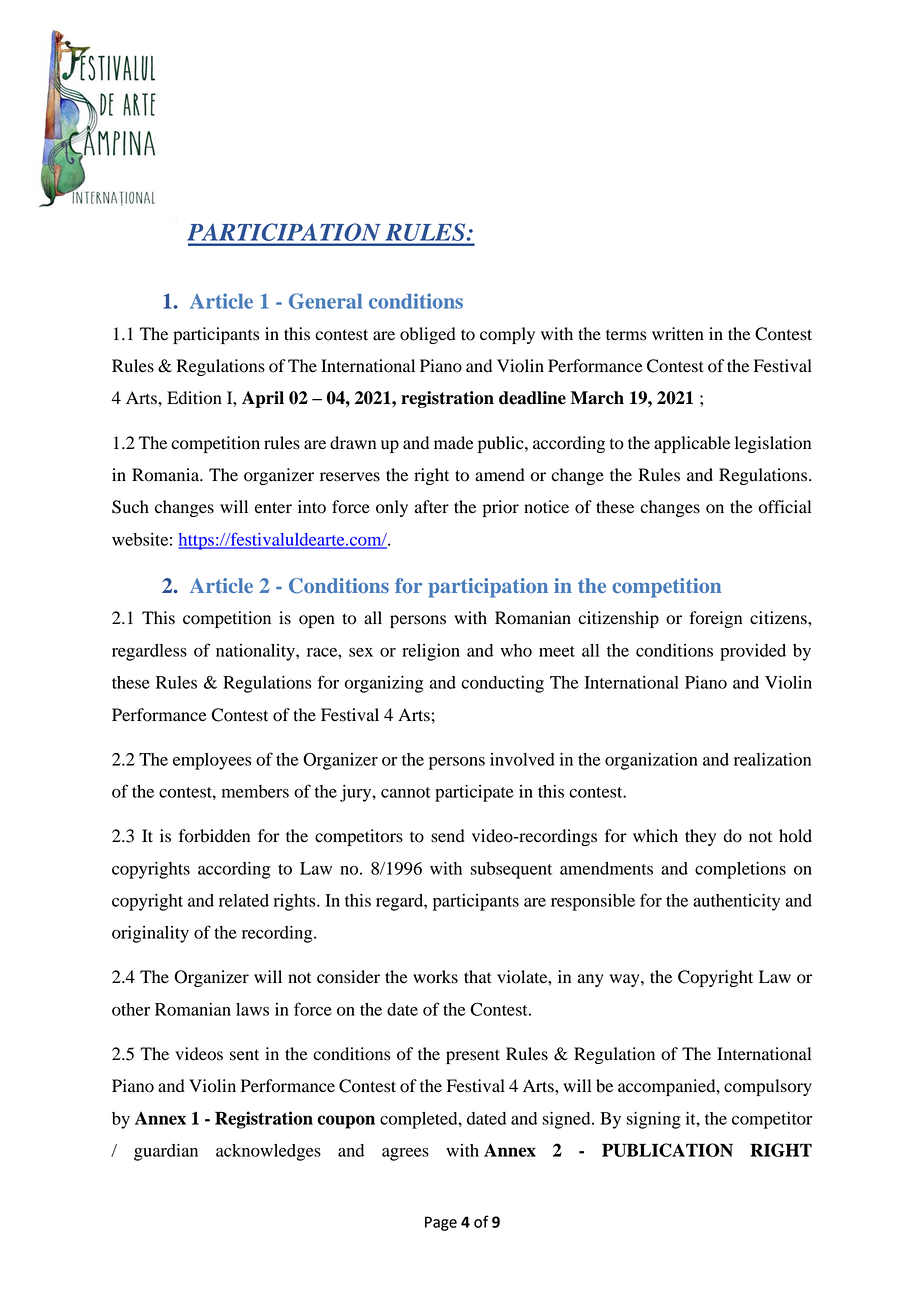  Describe the element at coordinates (474, 793) in the screenshot. I see `participate` at that location.
